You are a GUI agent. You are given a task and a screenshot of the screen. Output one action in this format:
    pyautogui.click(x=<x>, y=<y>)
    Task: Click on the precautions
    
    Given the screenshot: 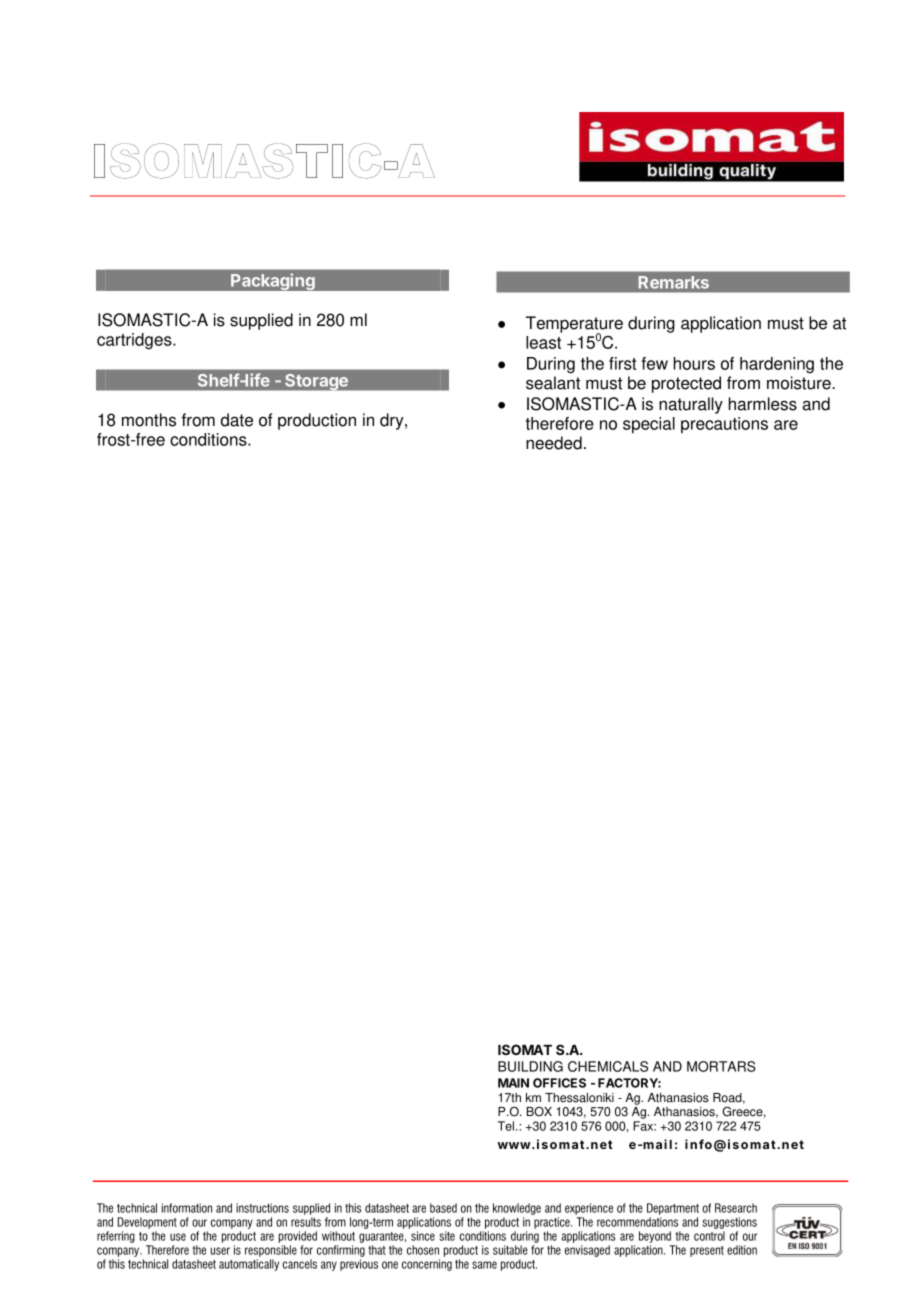 What is the action you would take?
    pyautogui.click(x=724, y=425)
